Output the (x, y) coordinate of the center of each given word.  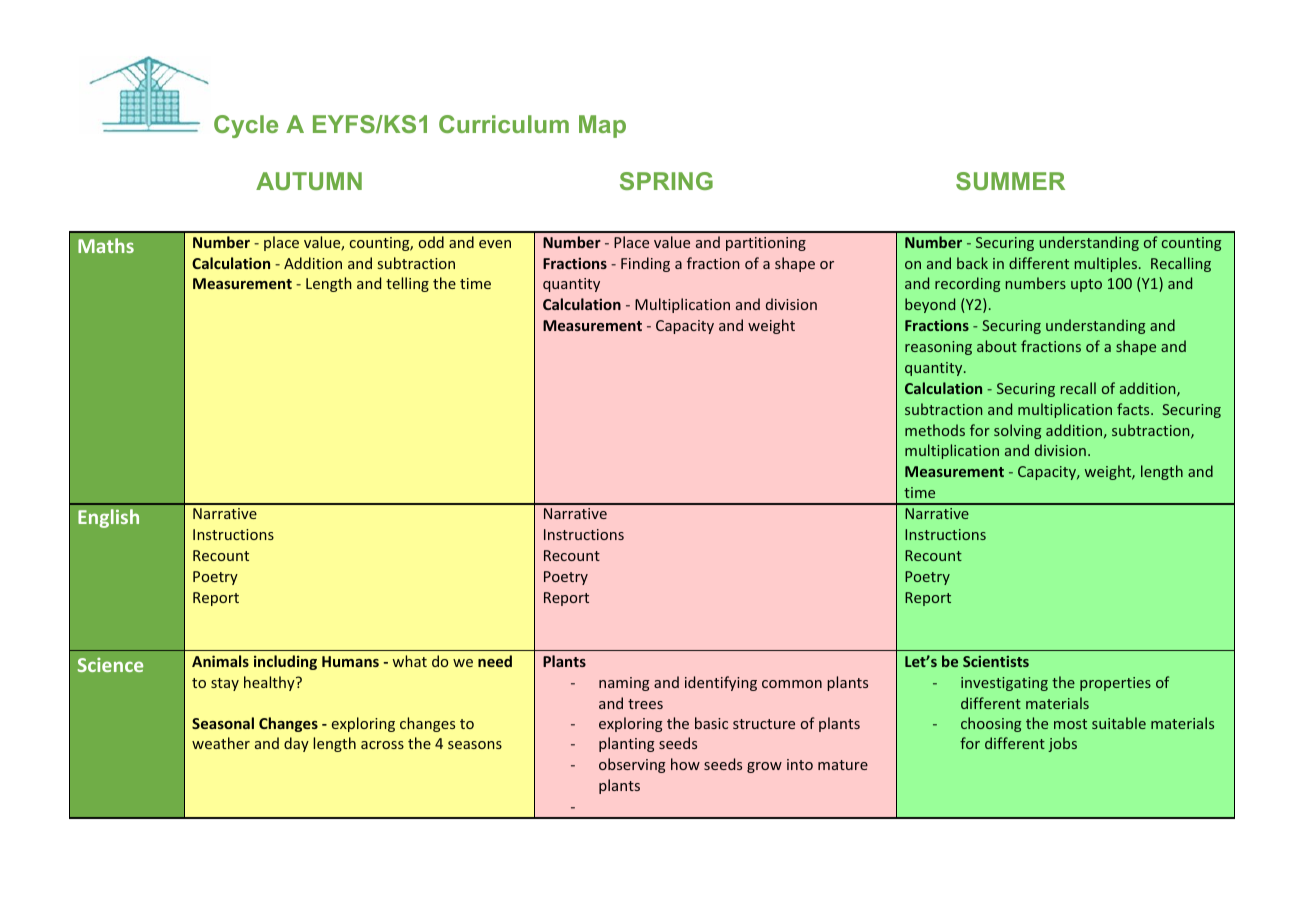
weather (221, 743)
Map (602, 126)
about (997, 346)
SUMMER (1010, 181)
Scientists (996, 661)
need (495, 661)
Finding (645, 264)
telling (407, 284)
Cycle (246, 126)
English (108, 518)
